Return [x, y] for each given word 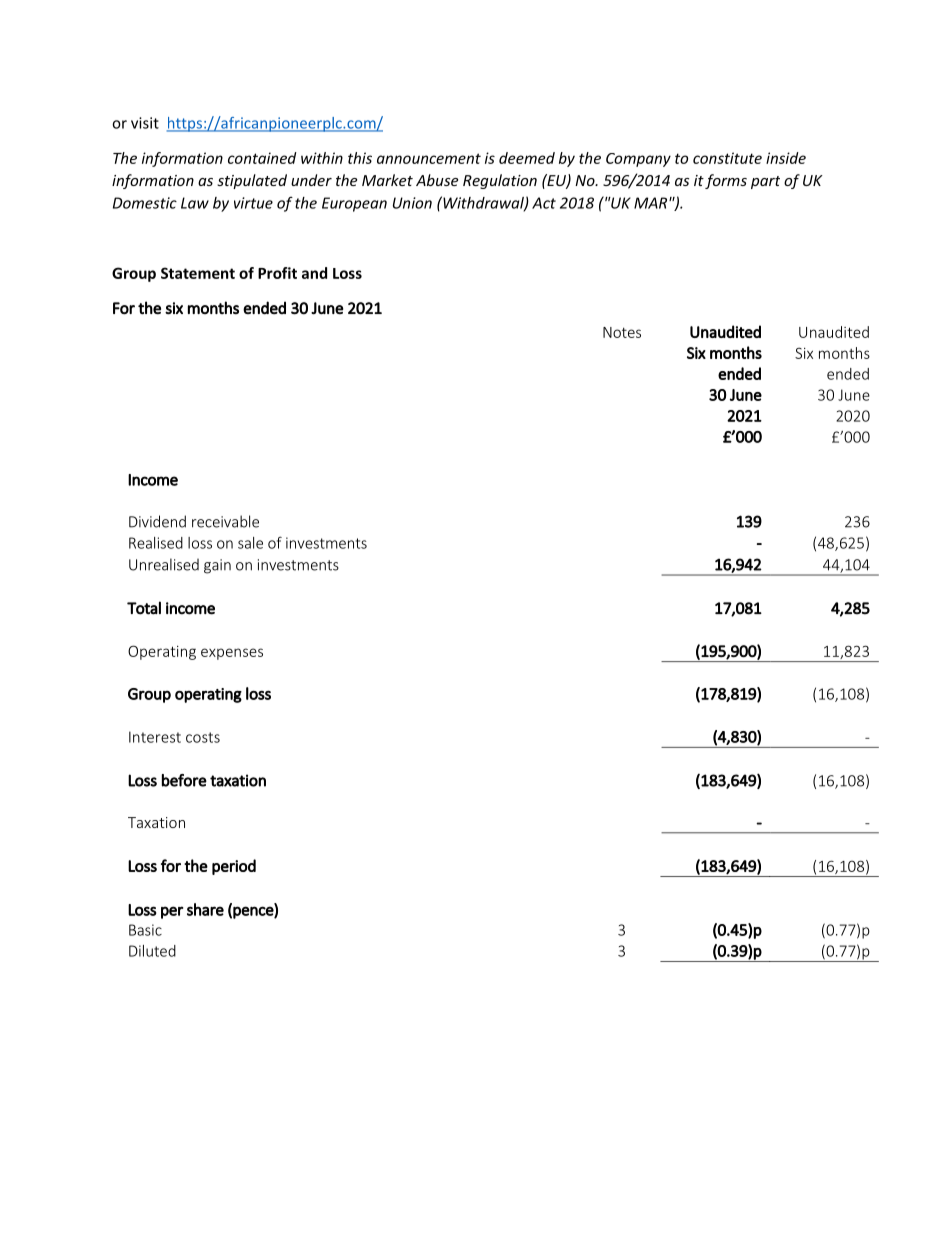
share [205, 909]
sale [250, 543]
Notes [622, 332]
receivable [225, 521]
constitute [727, 158]
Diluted [152, 951]
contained [262, 158]
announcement [429, 158]
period [234, 867]
